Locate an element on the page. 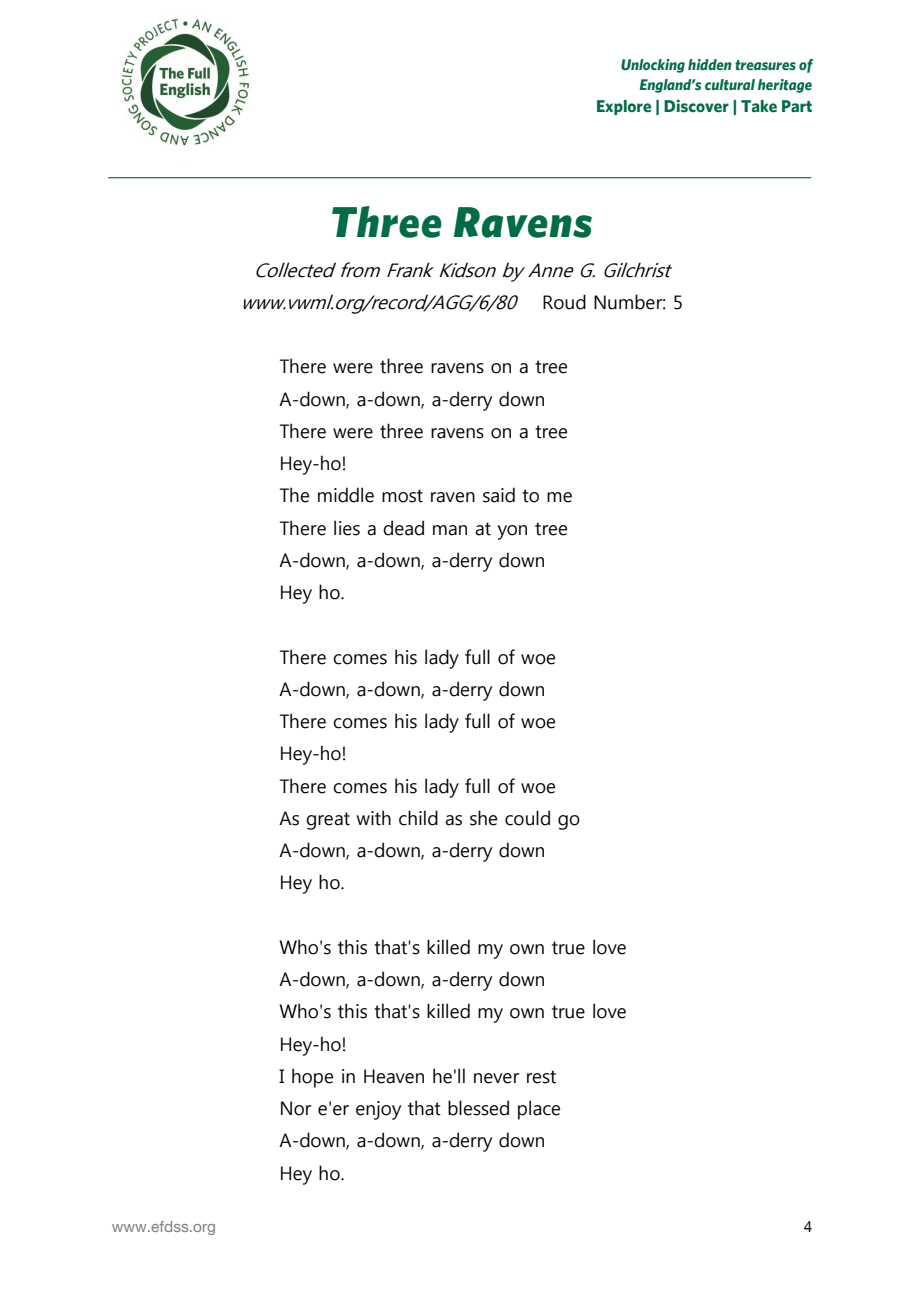 The width and height of the image is (924, 1308). with is located at coordinates (373, 818).
